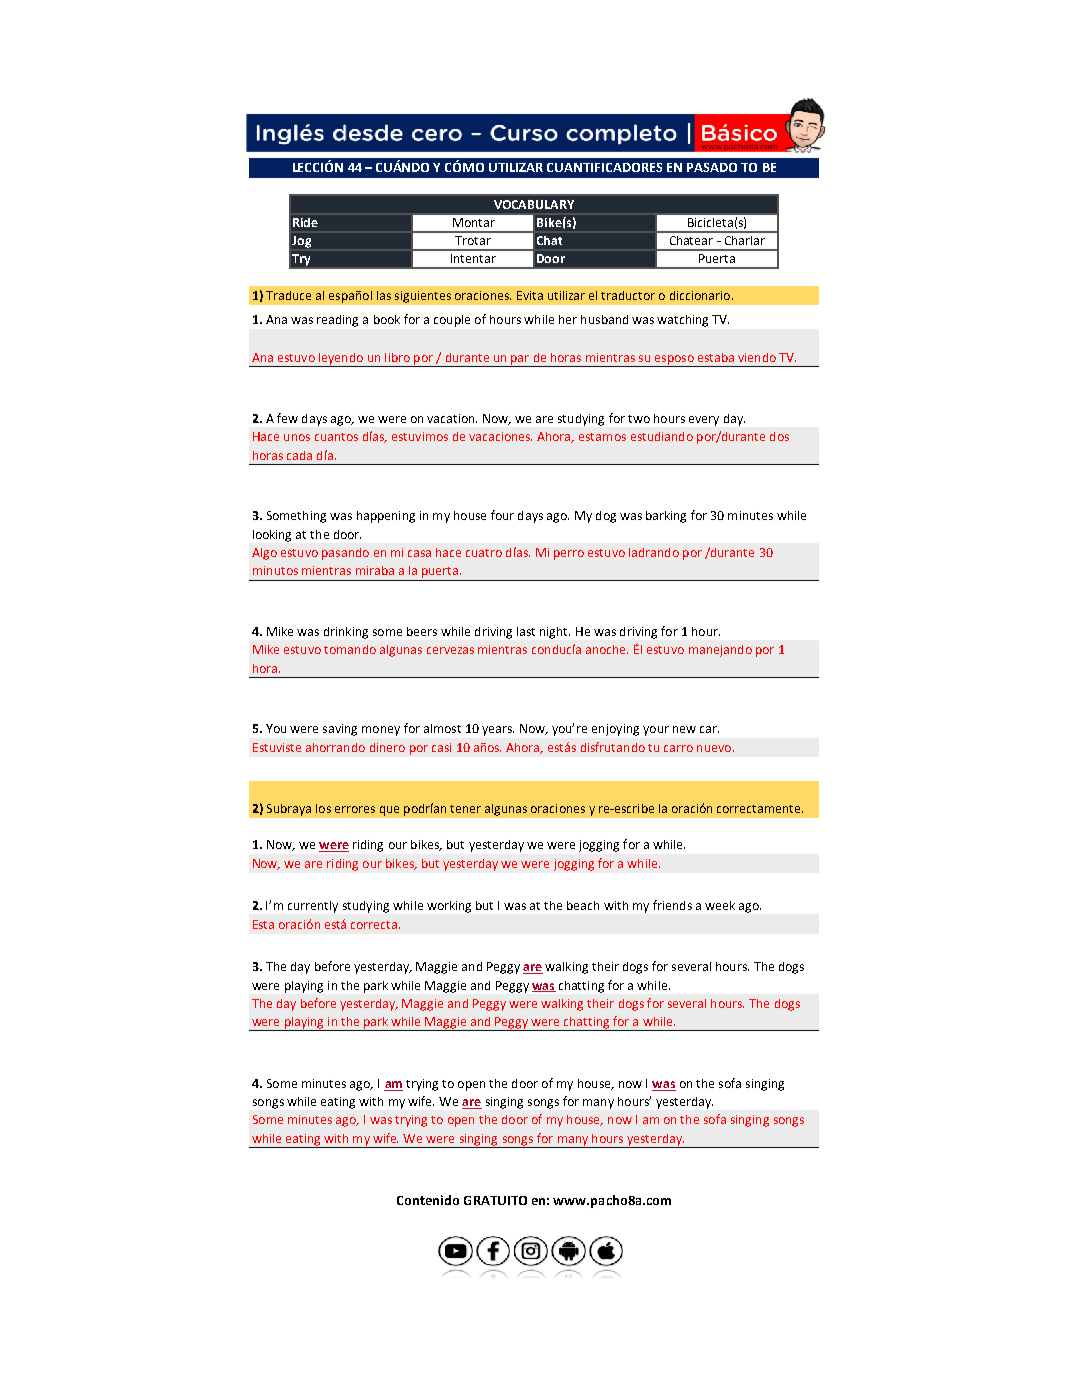 Image resolution: width=1069 pixels, height=1383 pixels. Describe the element at coordinates (720, 905) in the screenshot. I see `week` at that location.
